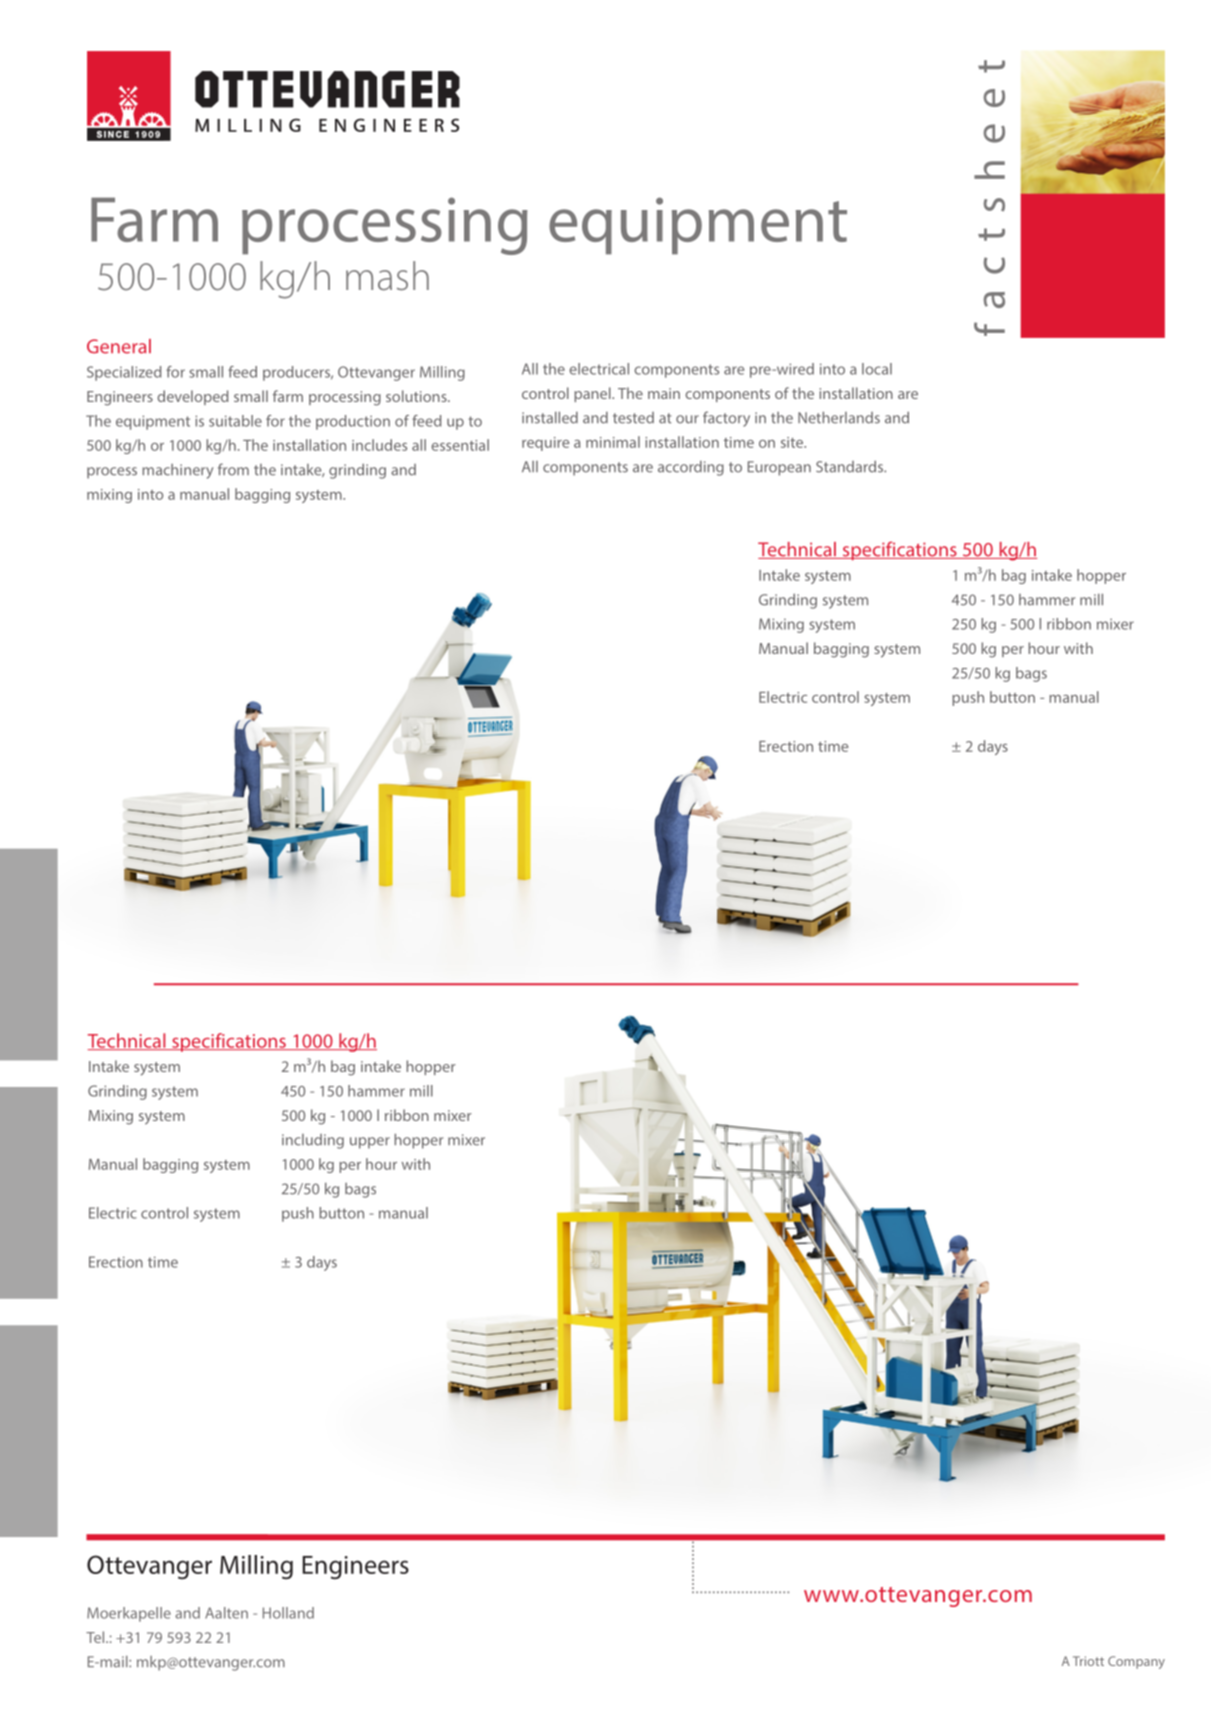 Image resolution: width=1211 pixels, height=1713 pixels. What do you see at coordinates (288, 1613) in the screenshot?
I see `Holland` at bounding box center [288, 1613].
